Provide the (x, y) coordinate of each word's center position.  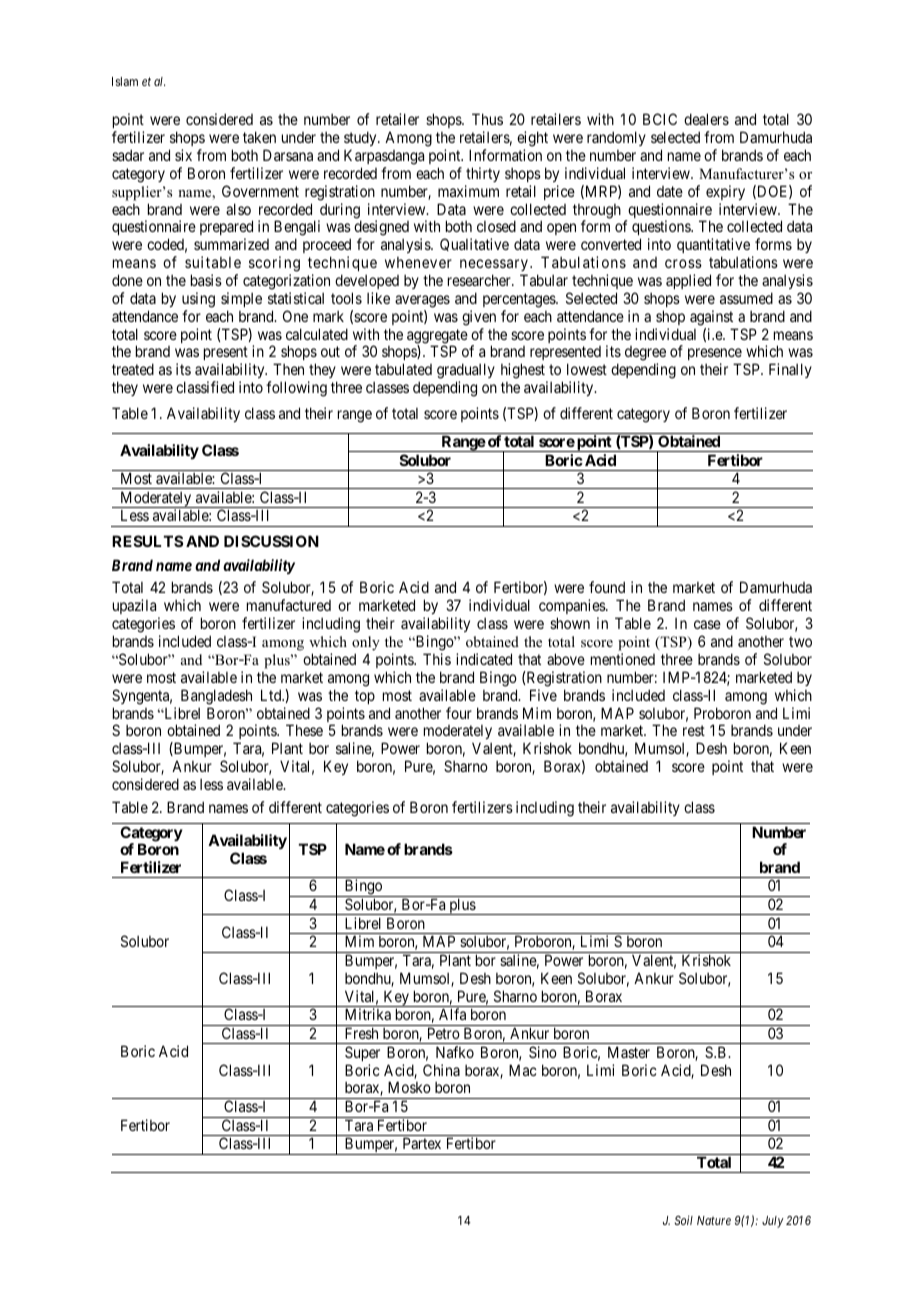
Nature (714, 1220)
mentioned (623, 659)
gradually (466, 372)
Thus (487, 119)
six (183, 155)
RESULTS (147, 541)
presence (715, 356)
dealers (706, 119)
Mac (523, 1070)
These (304, 730)
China (441, 1070)
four (459, 713)
